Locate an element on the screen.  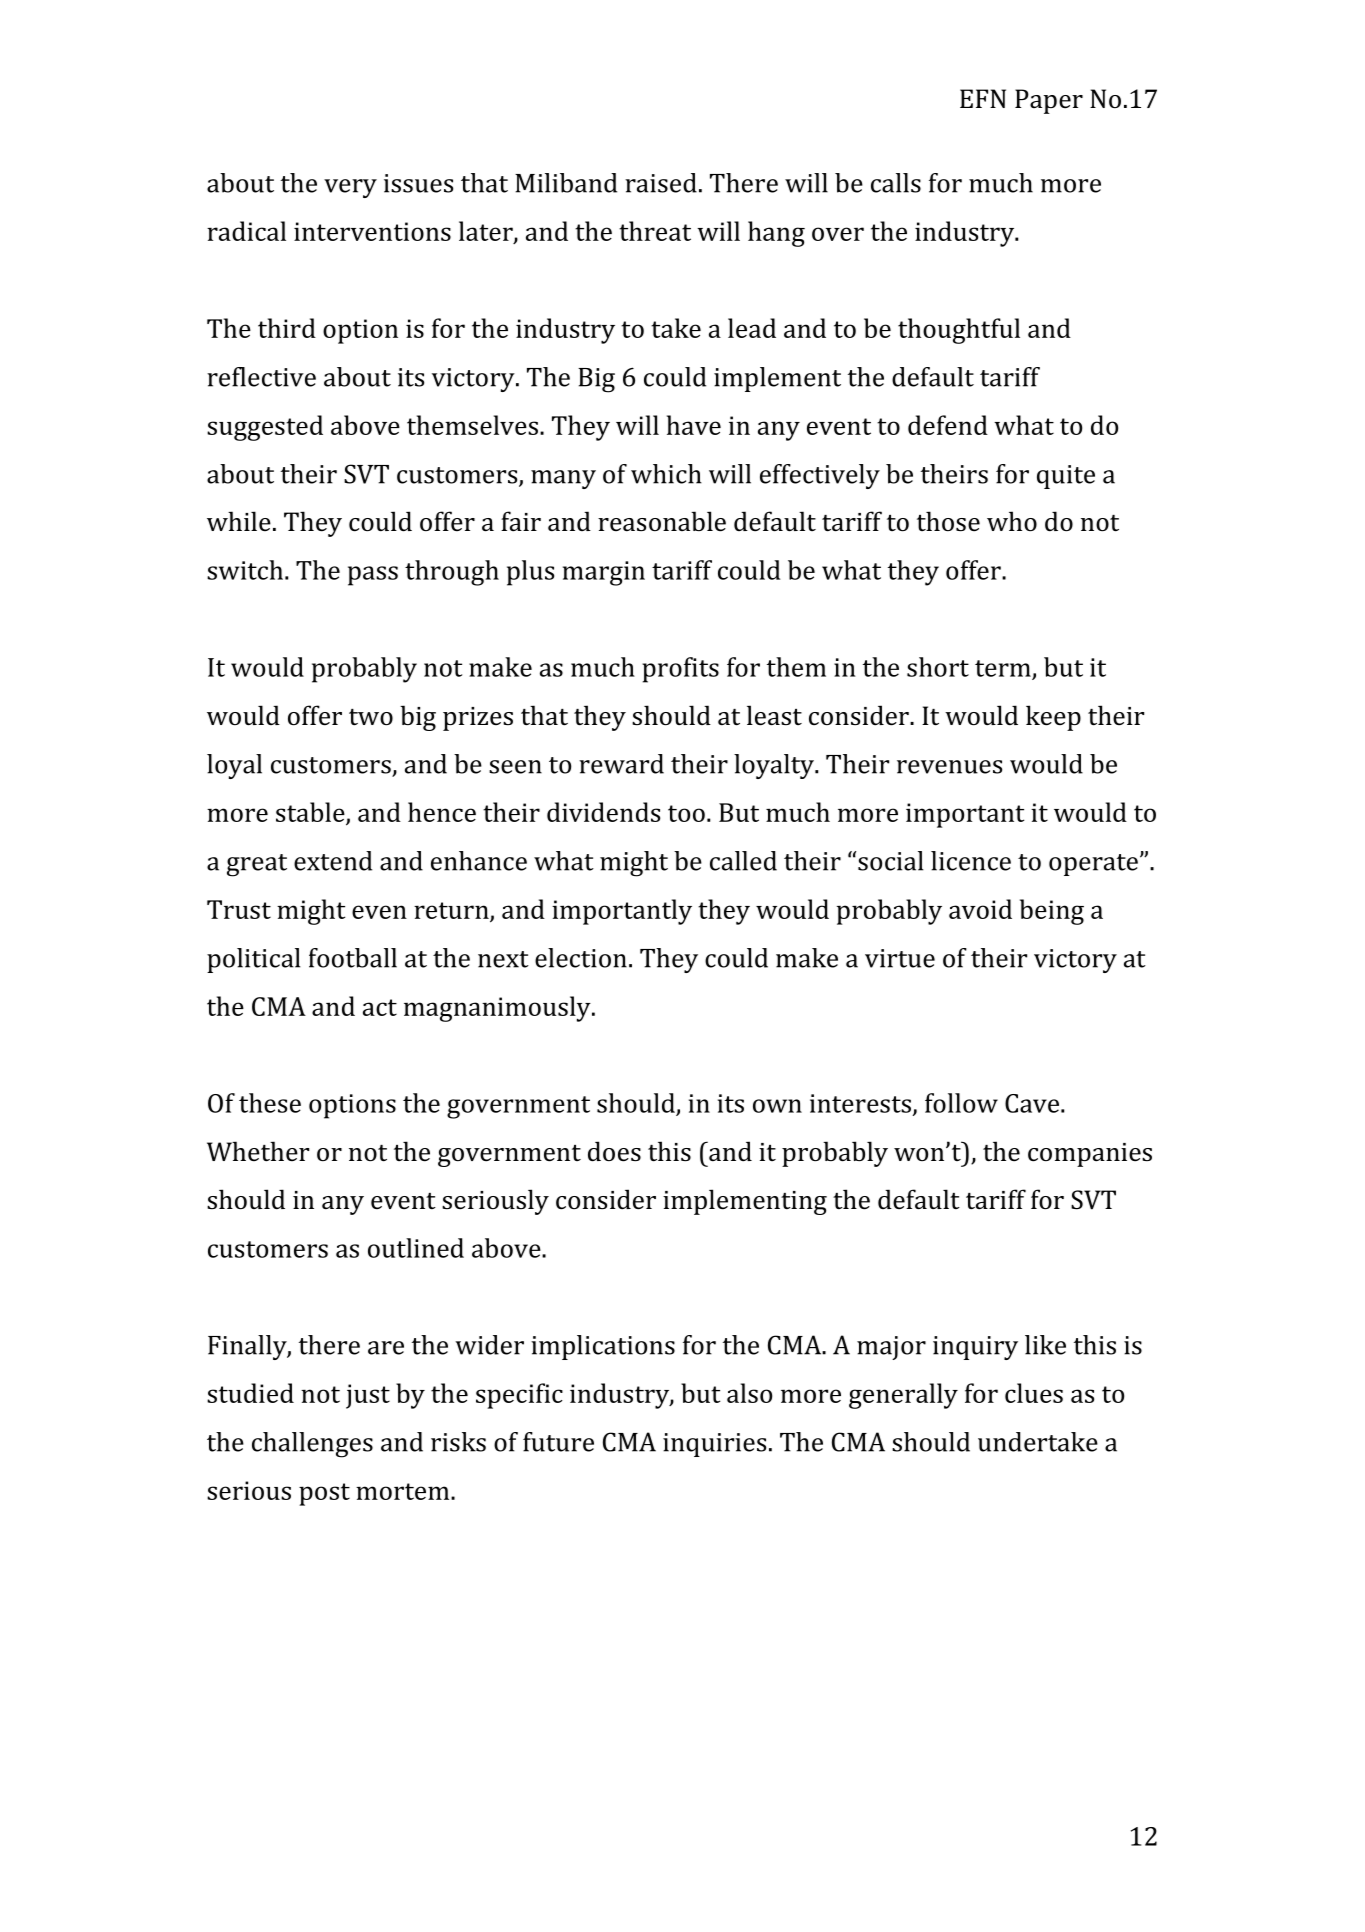
two is located at coordinates (371, 717).
